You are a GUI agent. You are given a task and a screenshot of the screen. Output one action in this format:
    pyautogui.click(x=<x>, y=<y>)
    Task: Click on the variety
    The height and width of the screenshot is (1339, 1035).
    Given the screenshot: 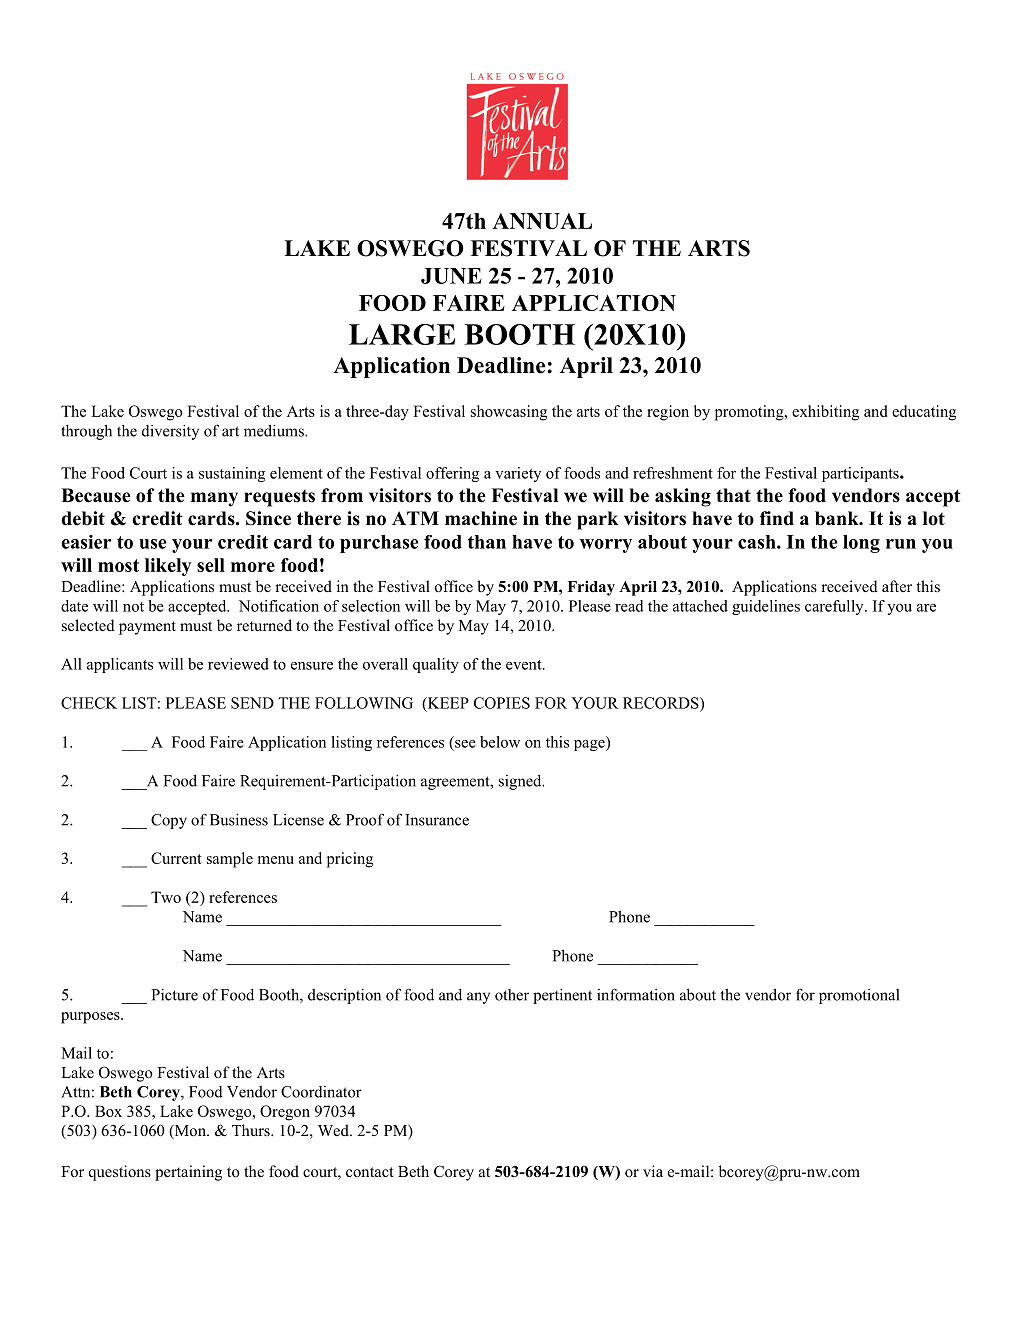 What is the action you would take?
    pyautogui.click(x=518, y=474)
